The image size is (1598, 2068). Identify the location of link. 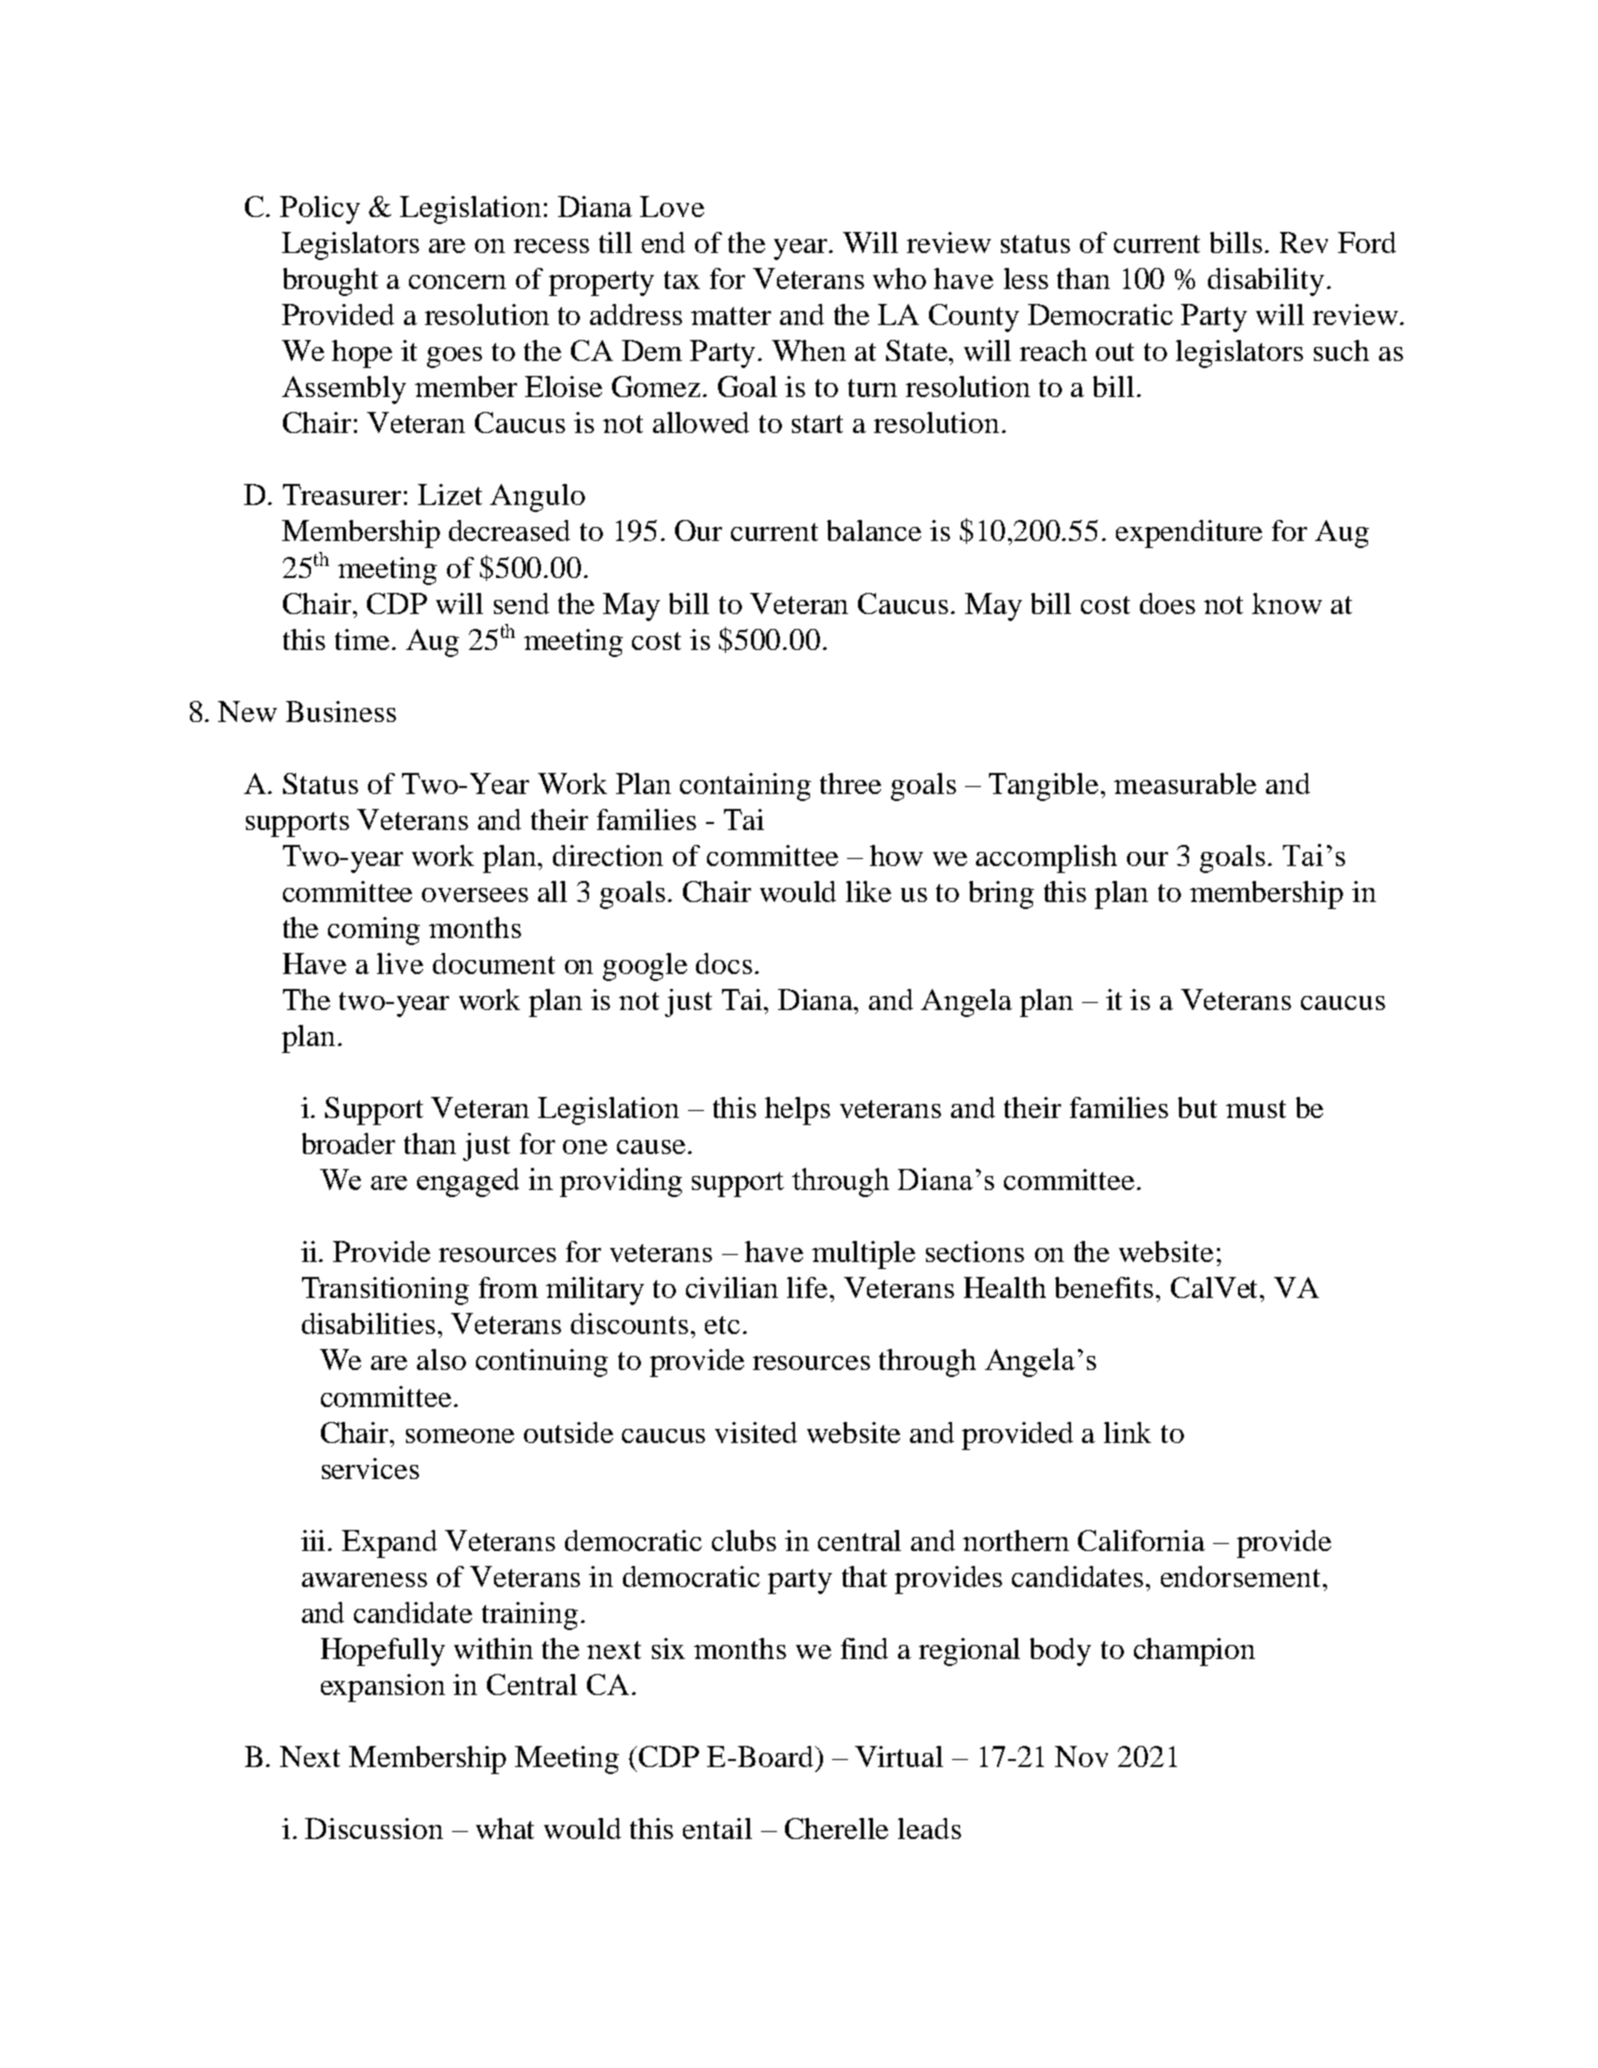
(1127, 1432).
